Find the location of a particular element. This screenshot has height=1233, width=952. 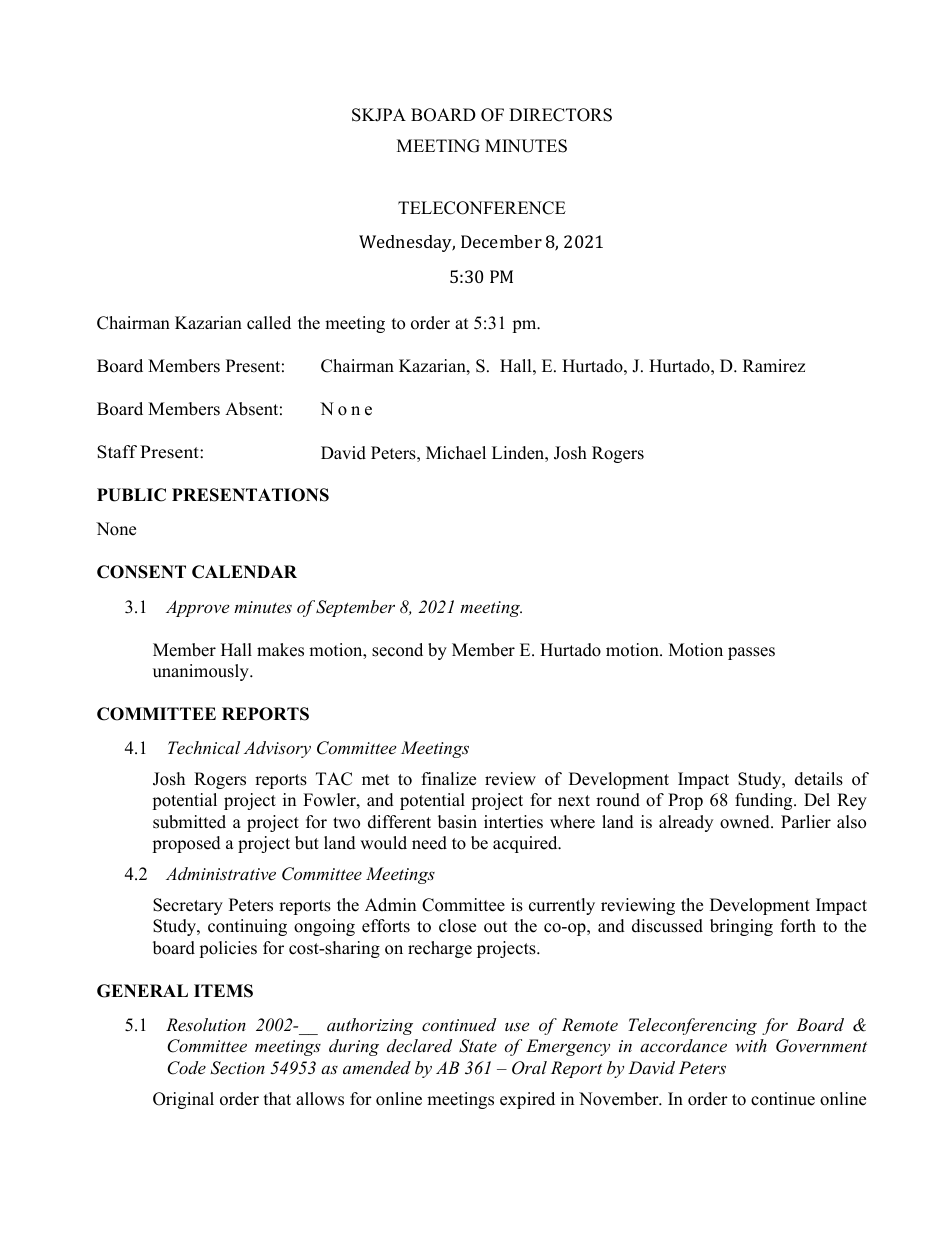

TELECONFERENCE is located at coordinates (482, 208).
